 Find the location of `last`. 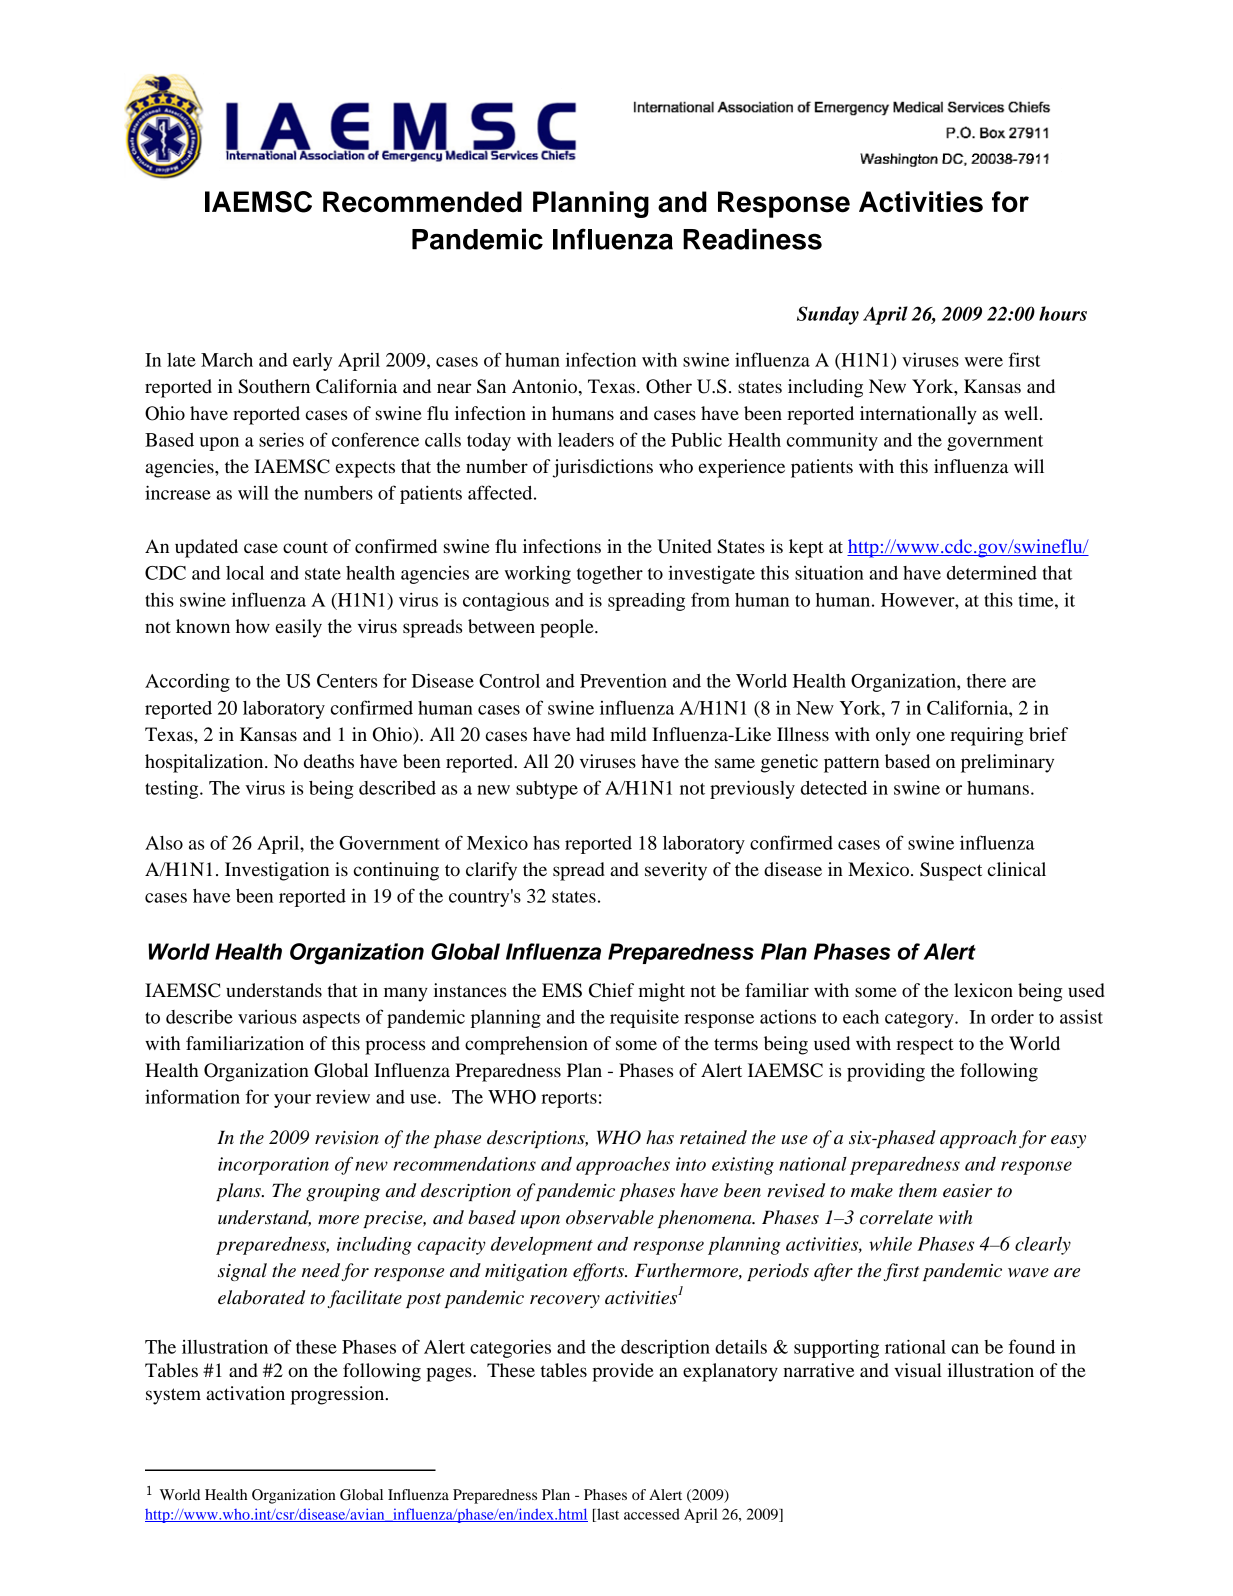

last is located at coordinates (607, 1515).
